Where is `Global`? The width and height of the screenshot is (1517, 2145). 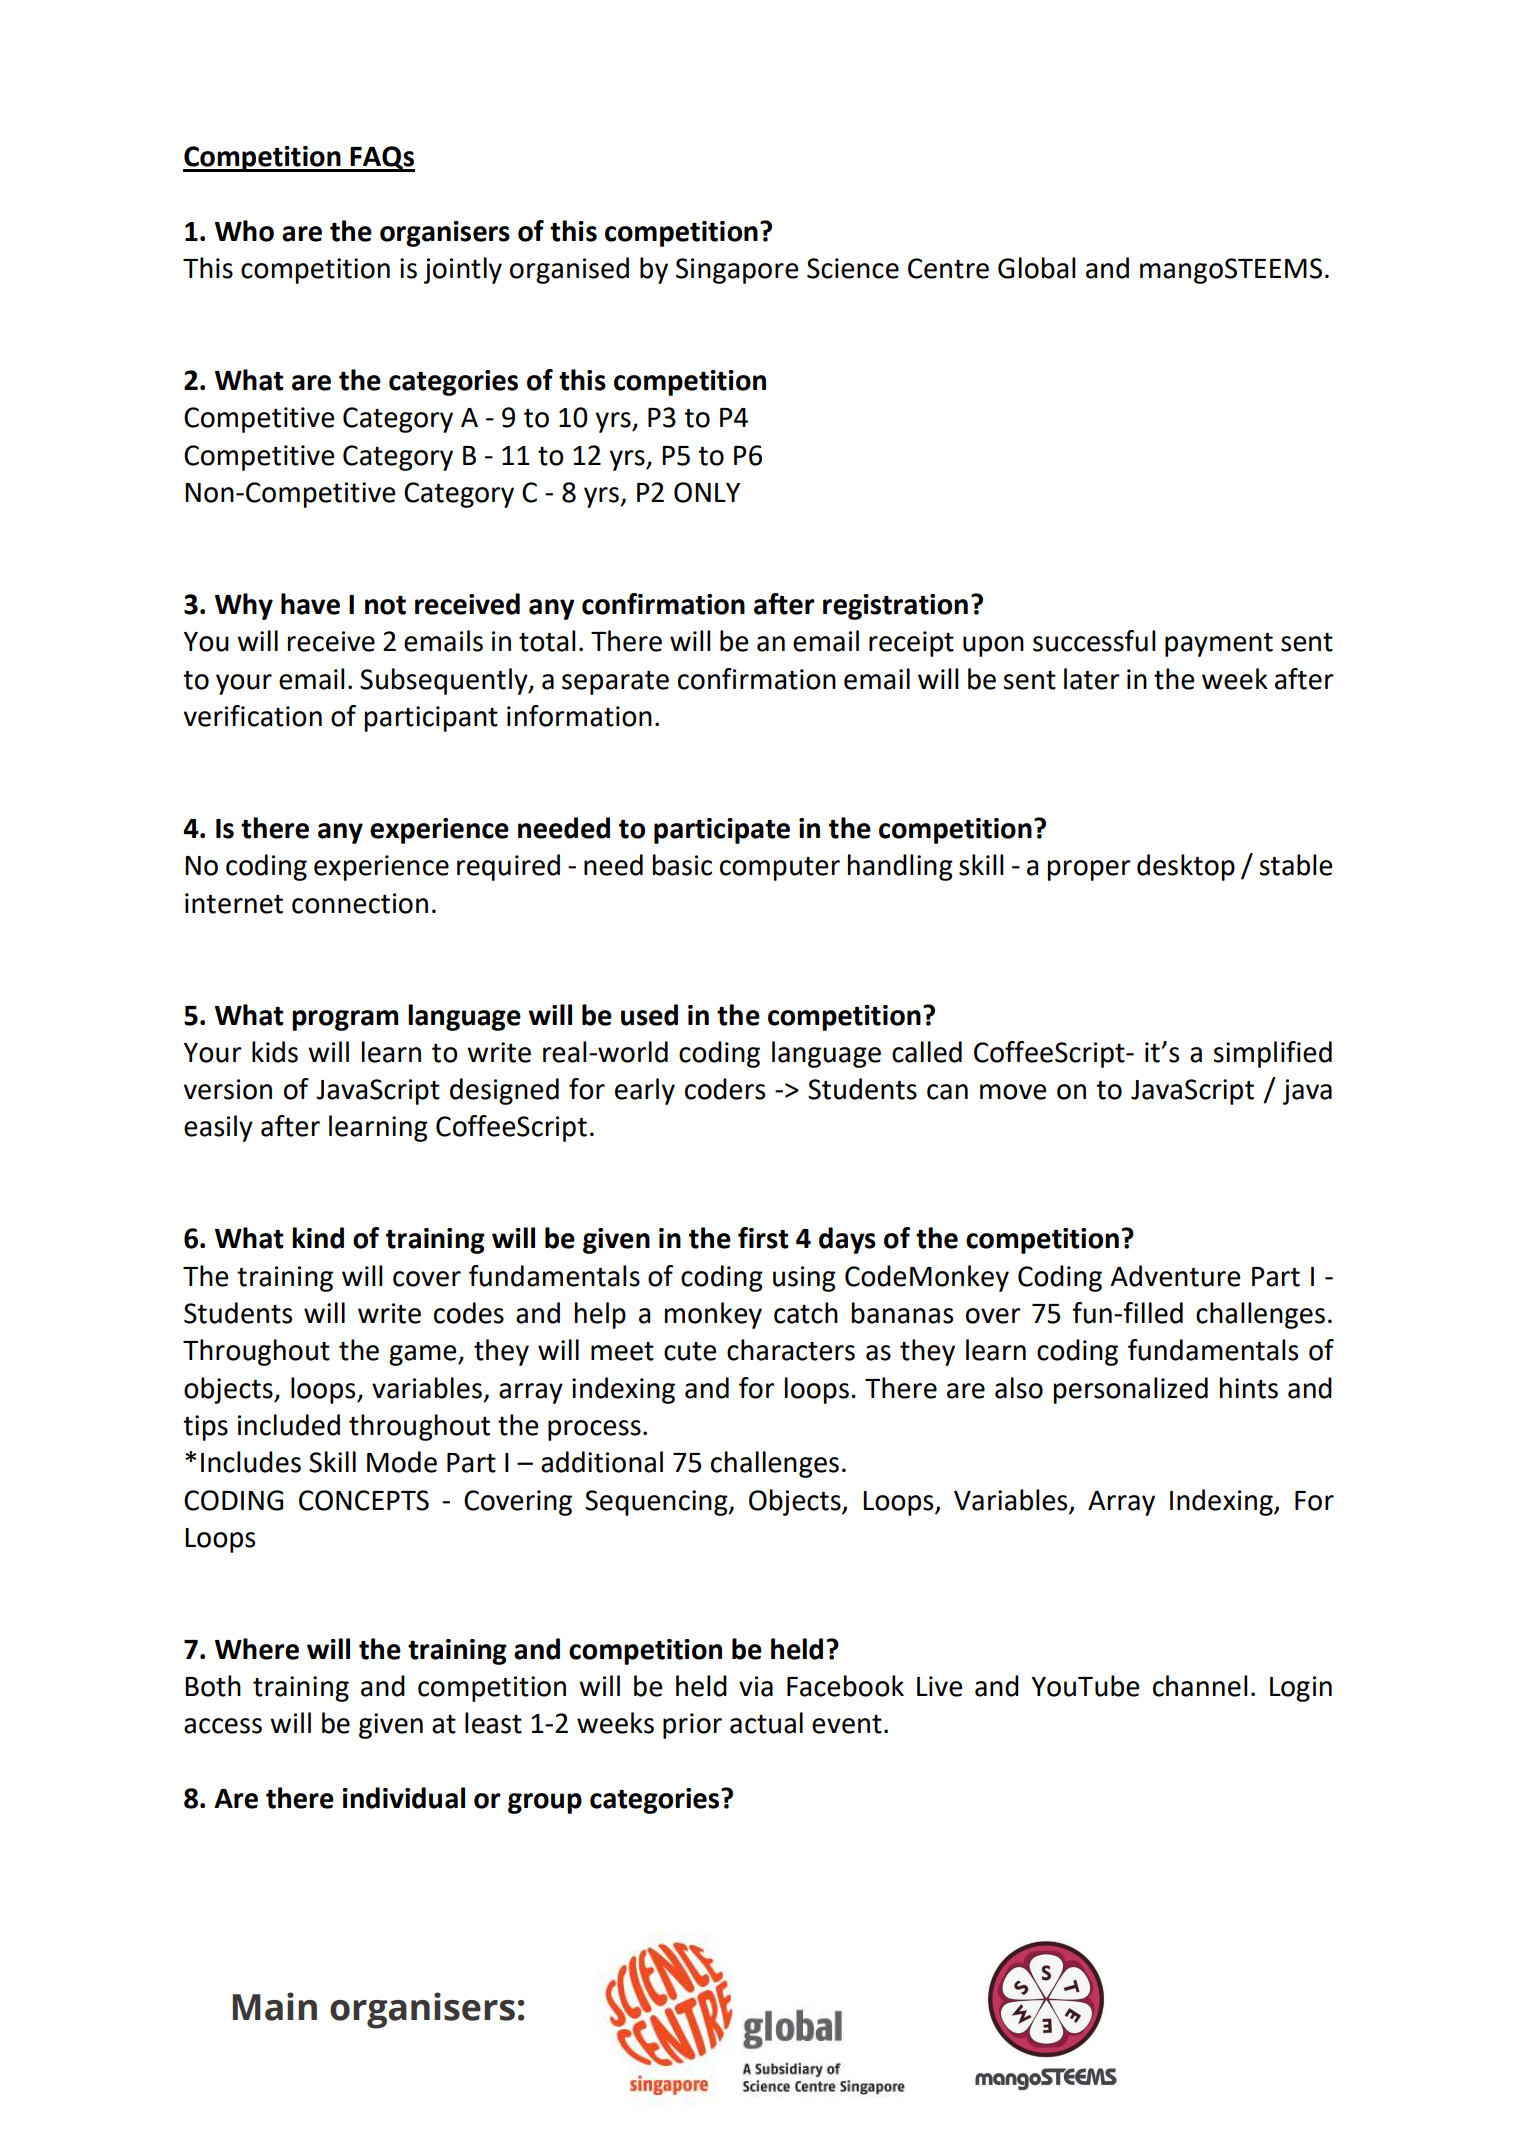 Global is located at coordinates (1037, 268).
